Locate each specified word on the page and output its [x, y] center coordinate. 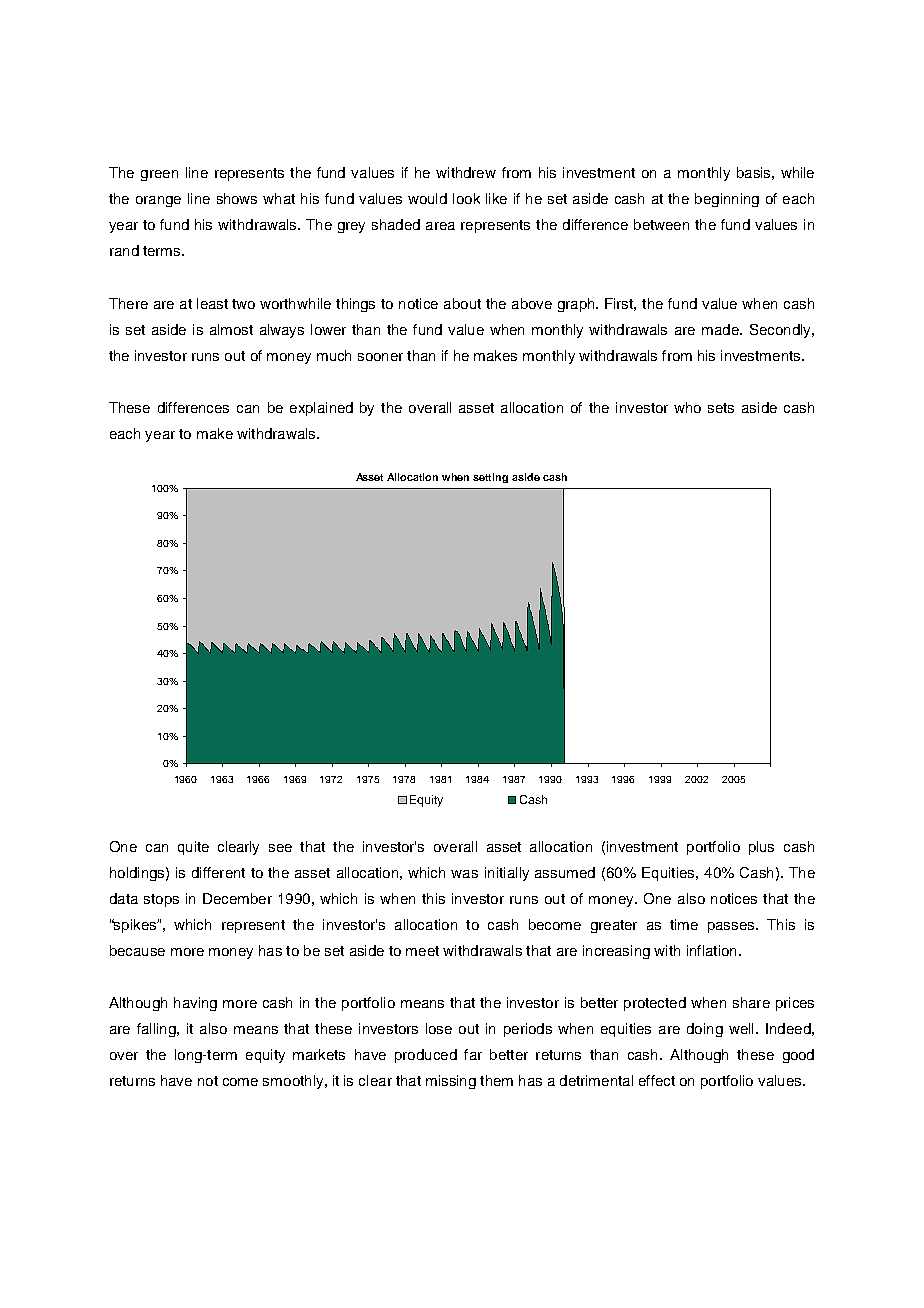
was [464, 874]
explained [321, 409]
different [218, 872]
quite [193, 848]
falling [157, 1030]
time [684, 924]
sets [721, 408]
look [466, 198]
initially [507, 874]
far [473, 1054]
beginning [727, 200]
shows [237, 198]
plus [761, 848]
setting [490, 478]
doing [705, 1030]
